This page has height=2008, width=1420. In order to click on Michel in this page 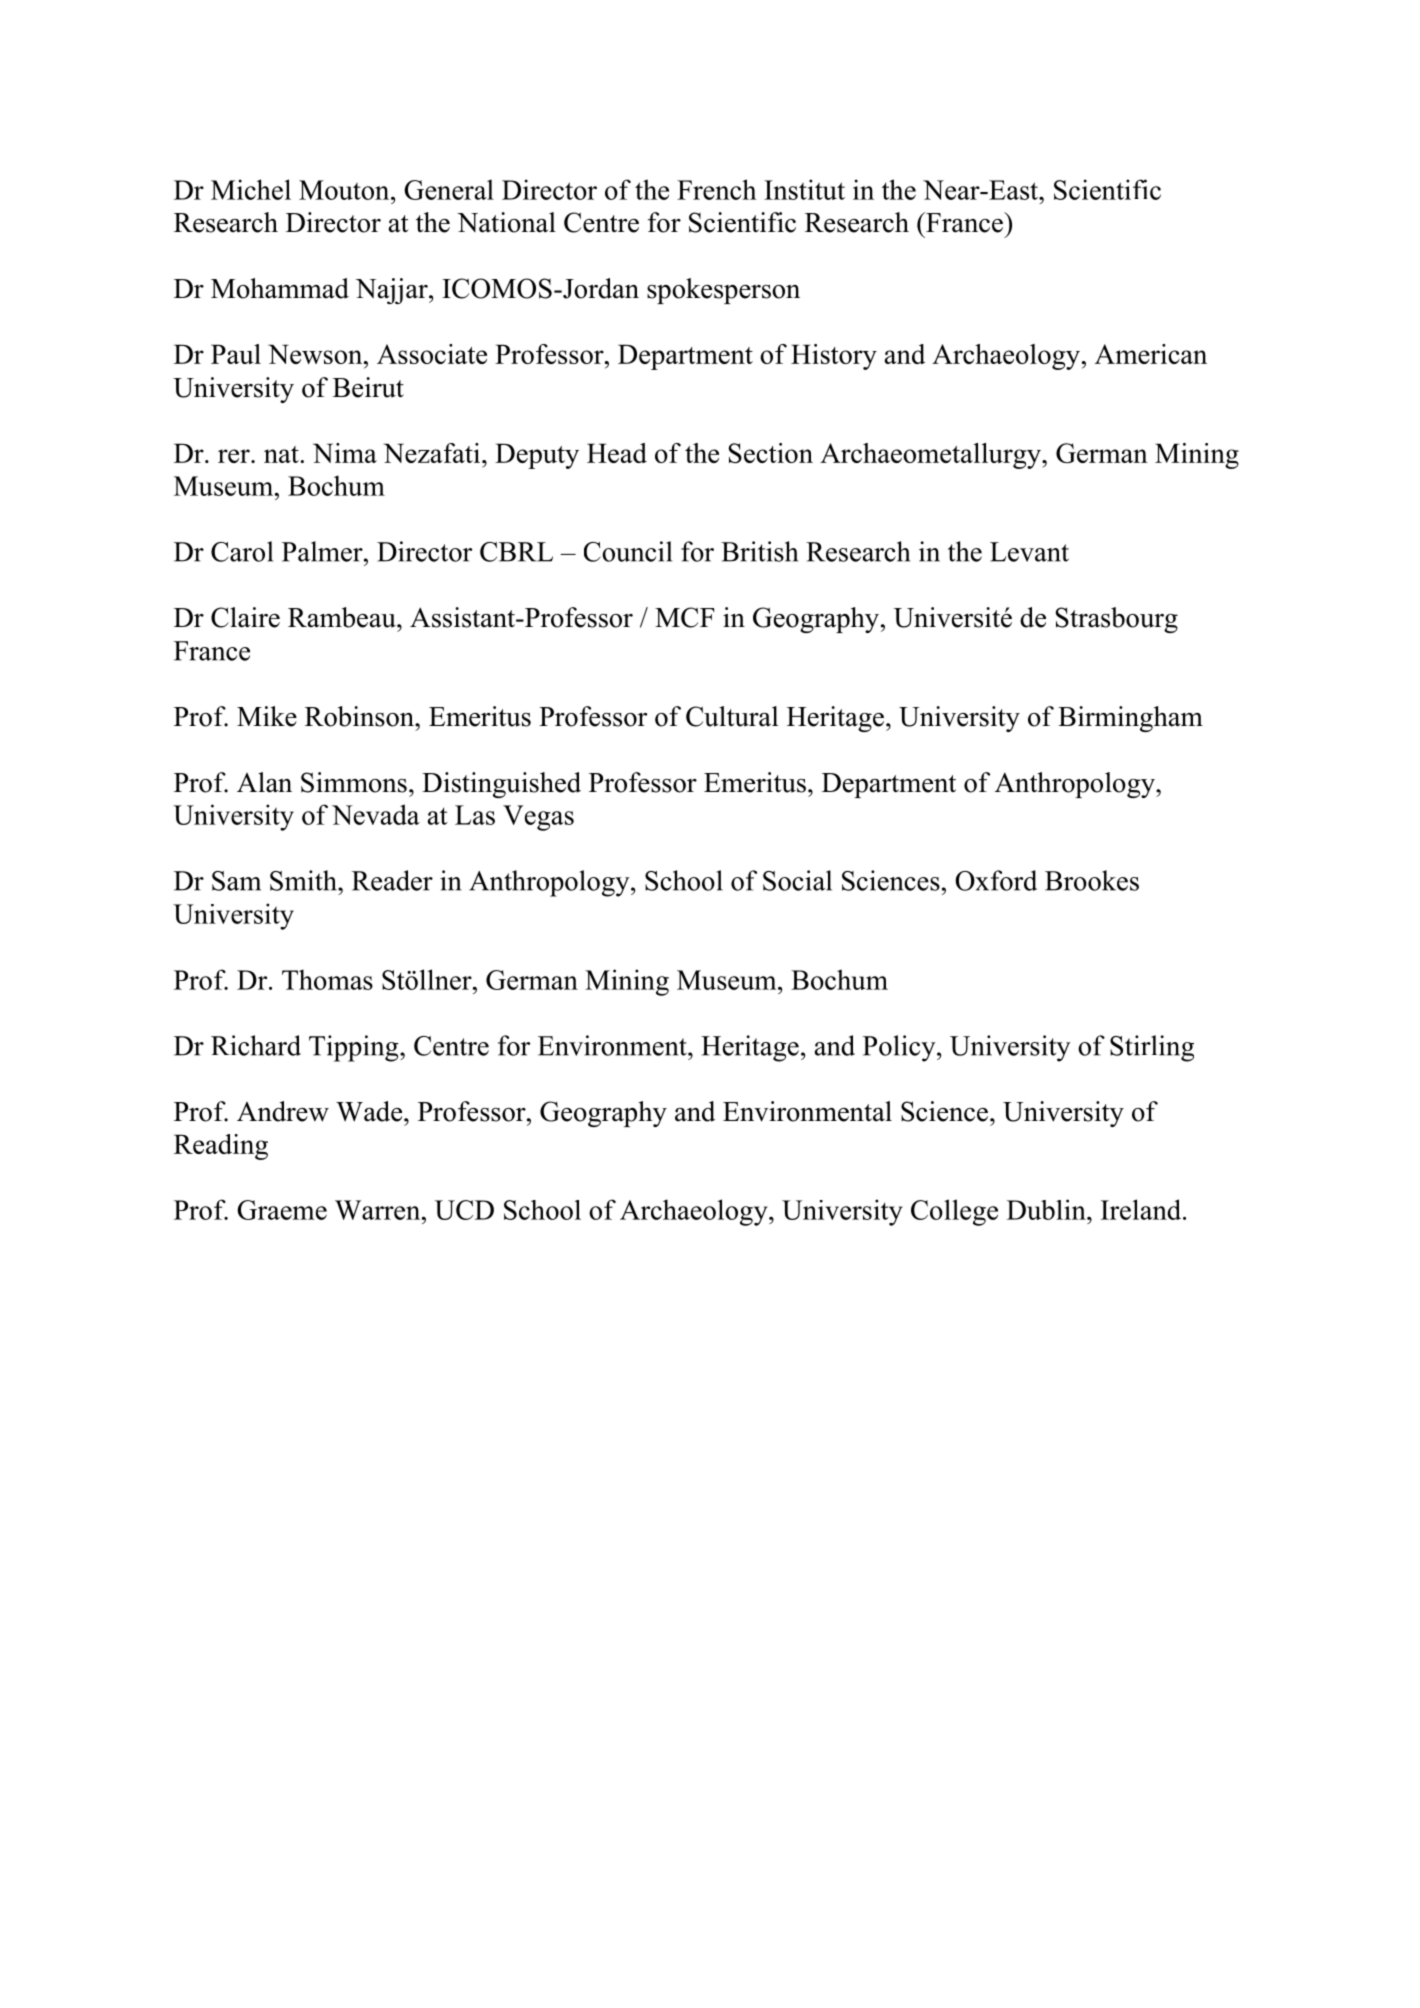, I will do `click(251, 189)`.
